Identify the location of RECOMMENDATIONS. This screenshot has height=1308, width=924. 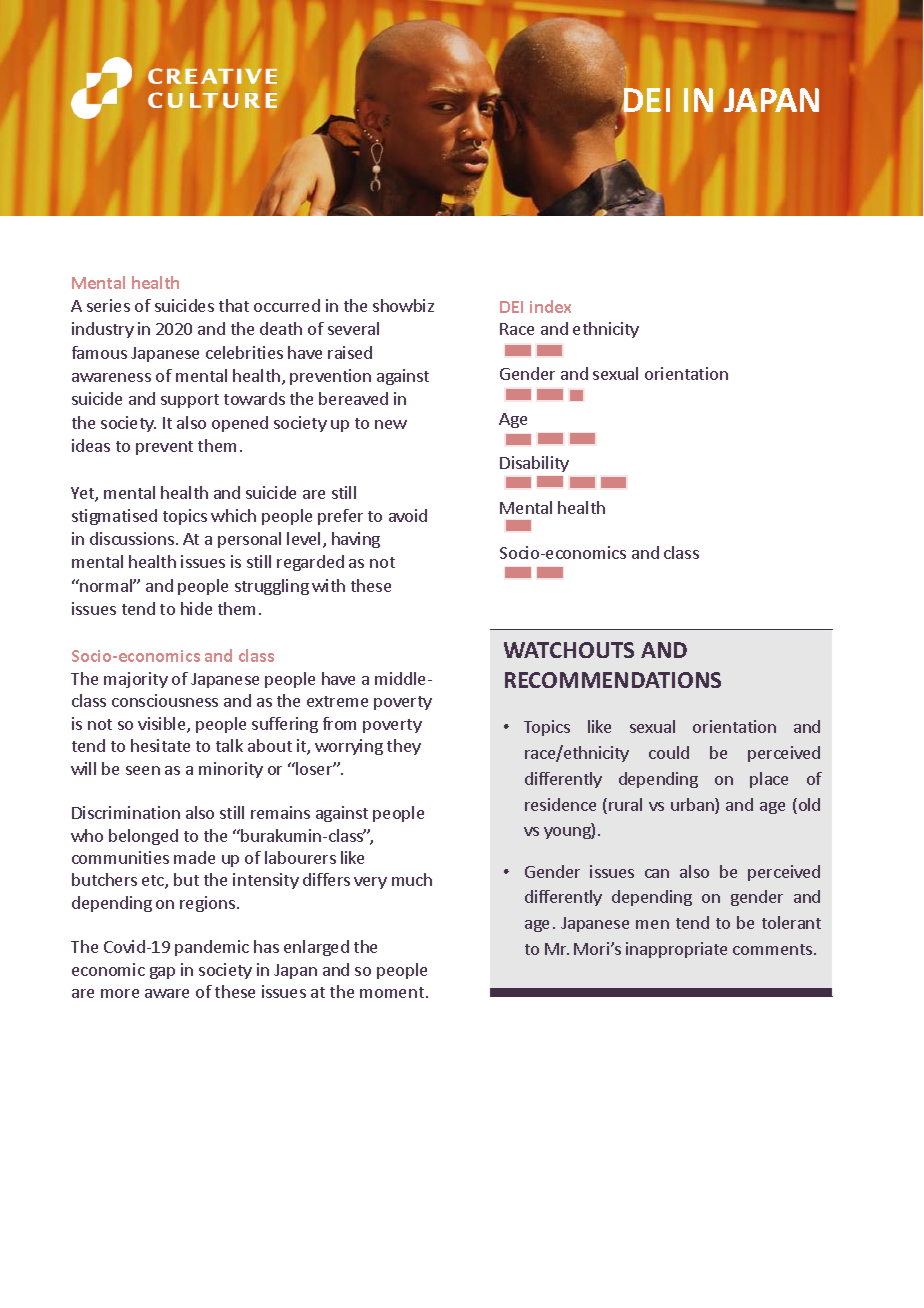
(613, 680).
